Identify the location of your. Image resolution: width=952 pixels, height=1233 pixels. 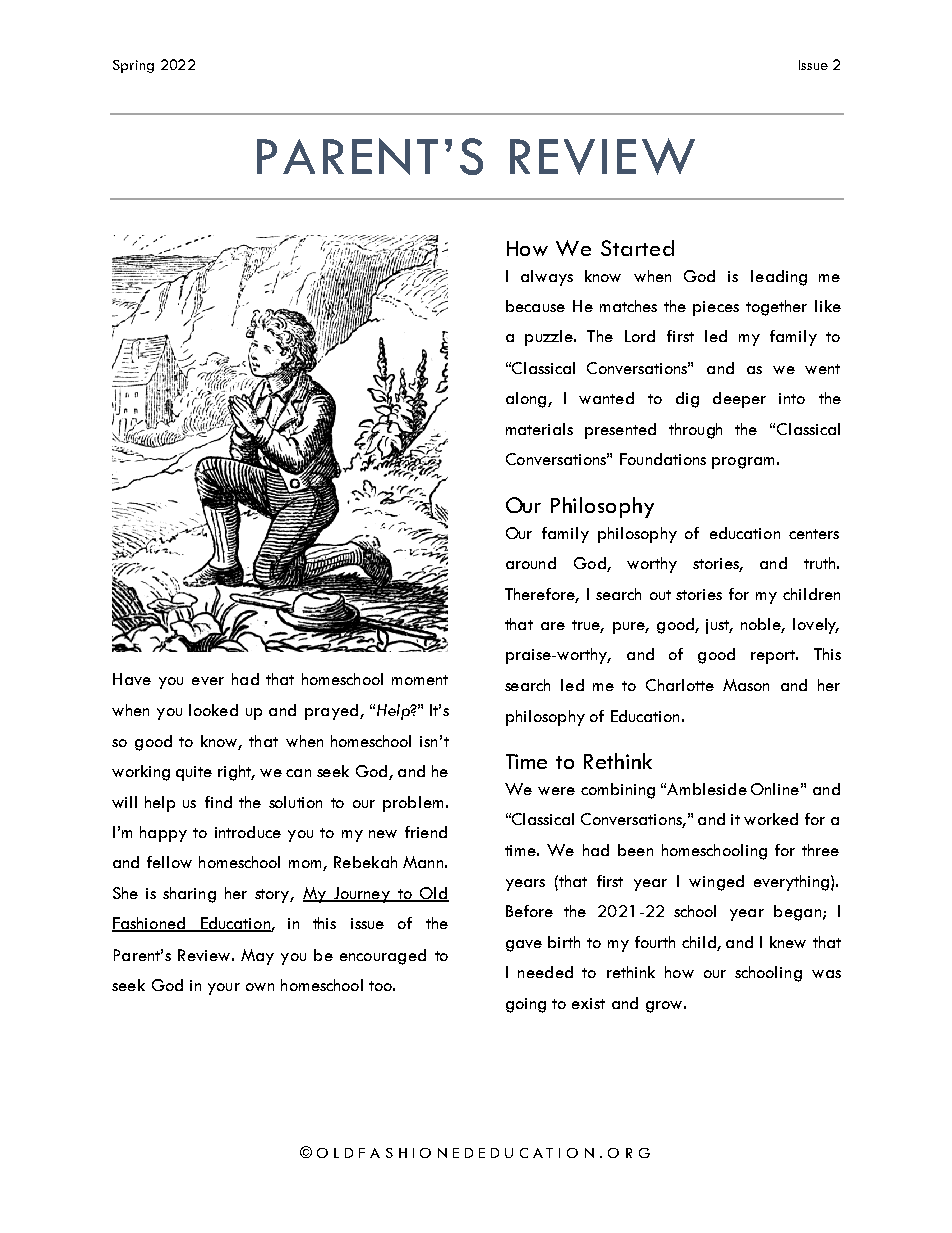
(224, 989).
